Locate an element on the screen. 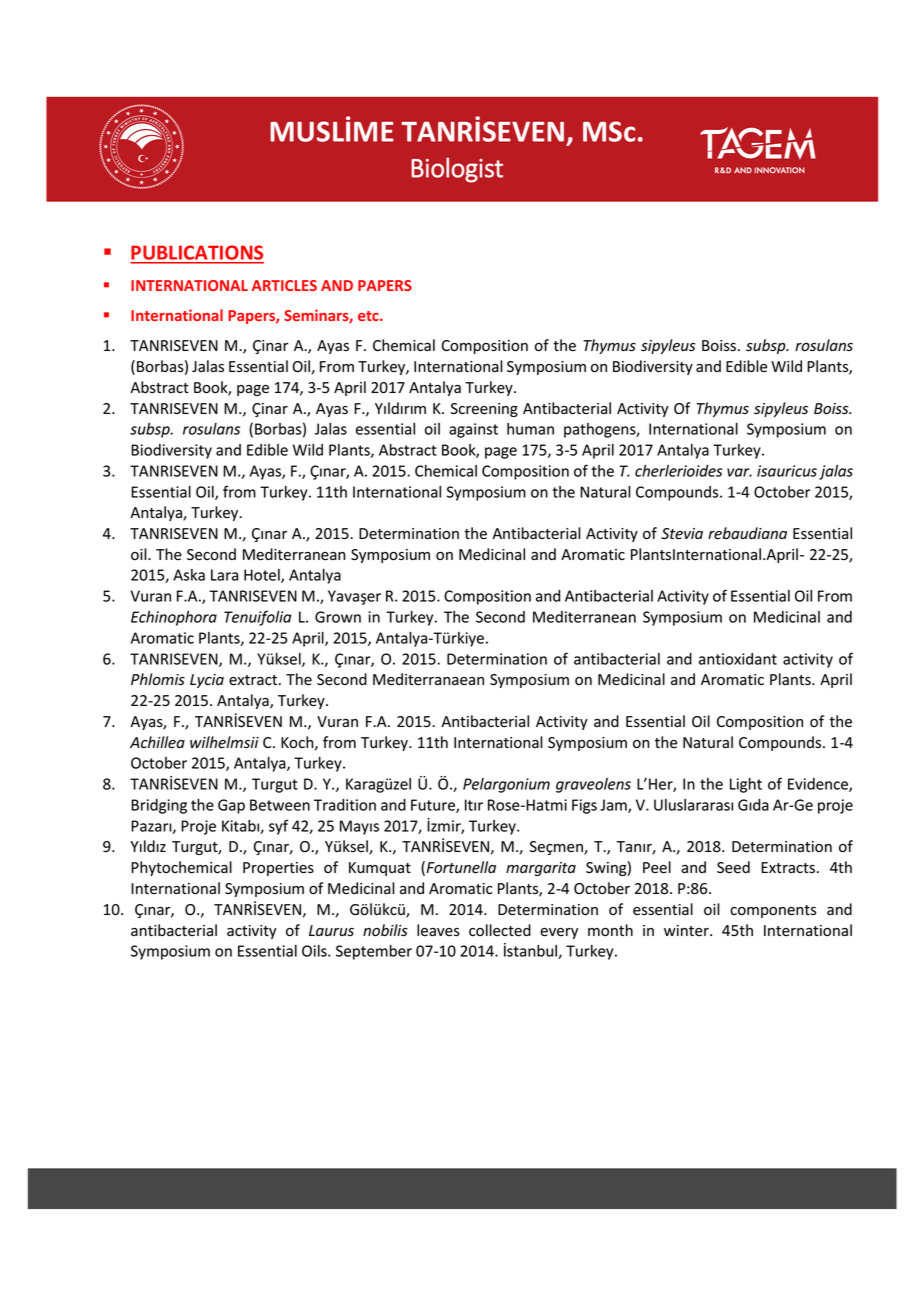  Hotel is located at coordinates (263, 576).
